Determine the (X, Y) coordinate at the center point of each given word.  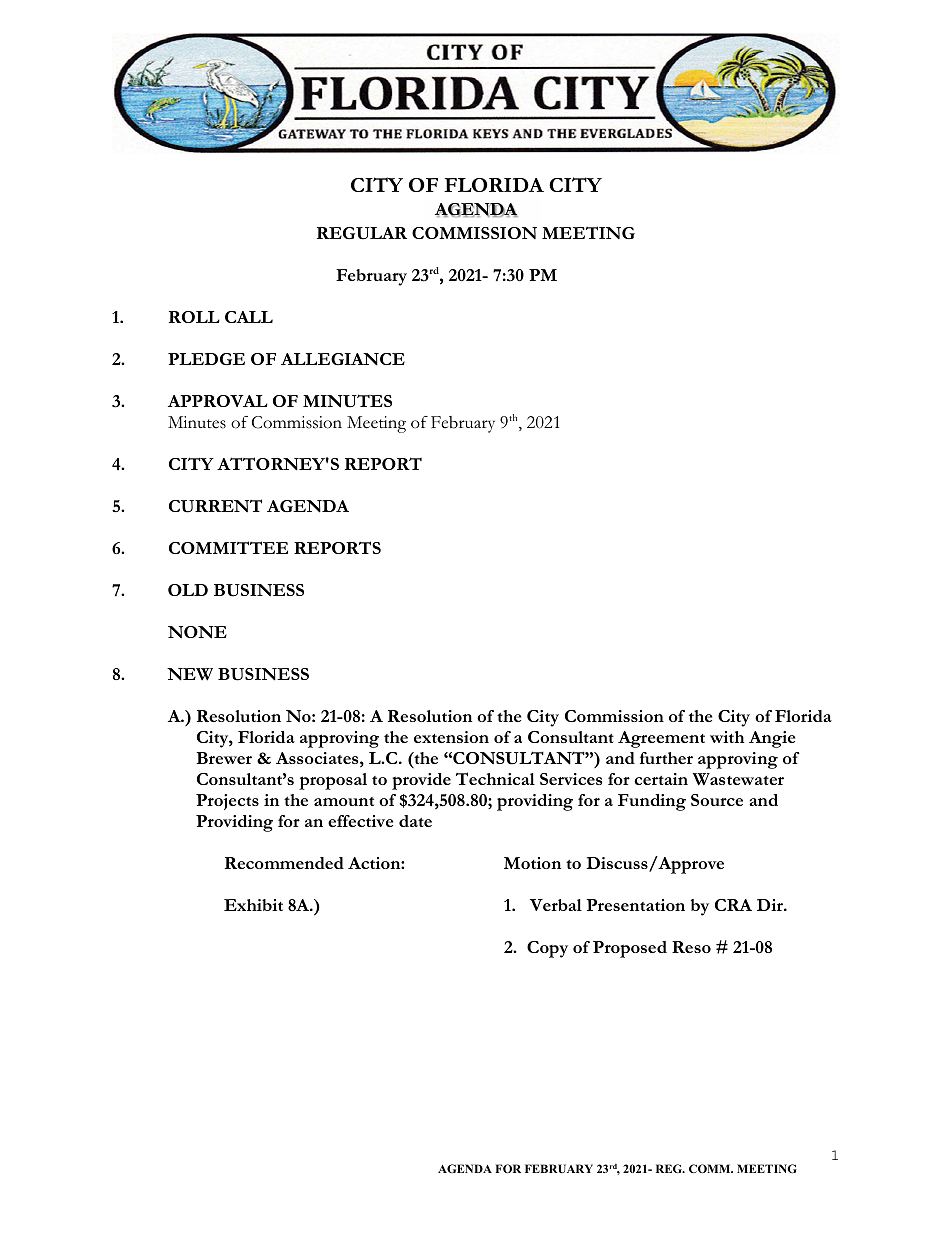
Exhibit (253, 905)
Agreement (661, 739)
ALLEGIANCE (343, 359)
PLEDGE (206, 359)
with (727, 737)
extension (451, 737)
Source (717, 800)
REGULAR (362, 233)
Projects (227, 802)
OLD (188, 590)
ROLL (194, 317)
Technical (495, 778)
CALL (249, 317)
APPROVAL (218, 401)
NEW (190, 674)
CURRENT (215, 506)
